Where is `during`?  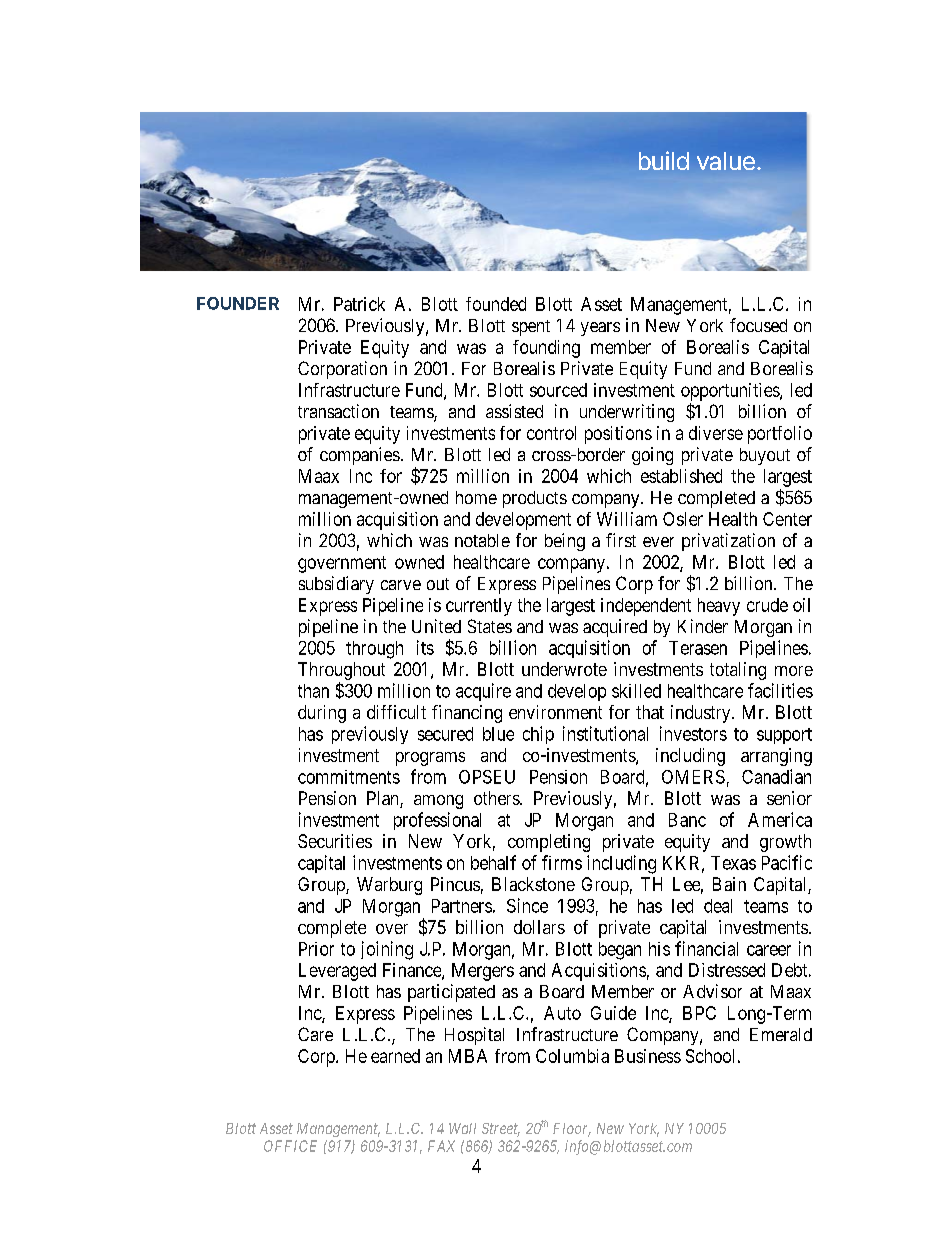 during is located at coordinates (322, 714).
